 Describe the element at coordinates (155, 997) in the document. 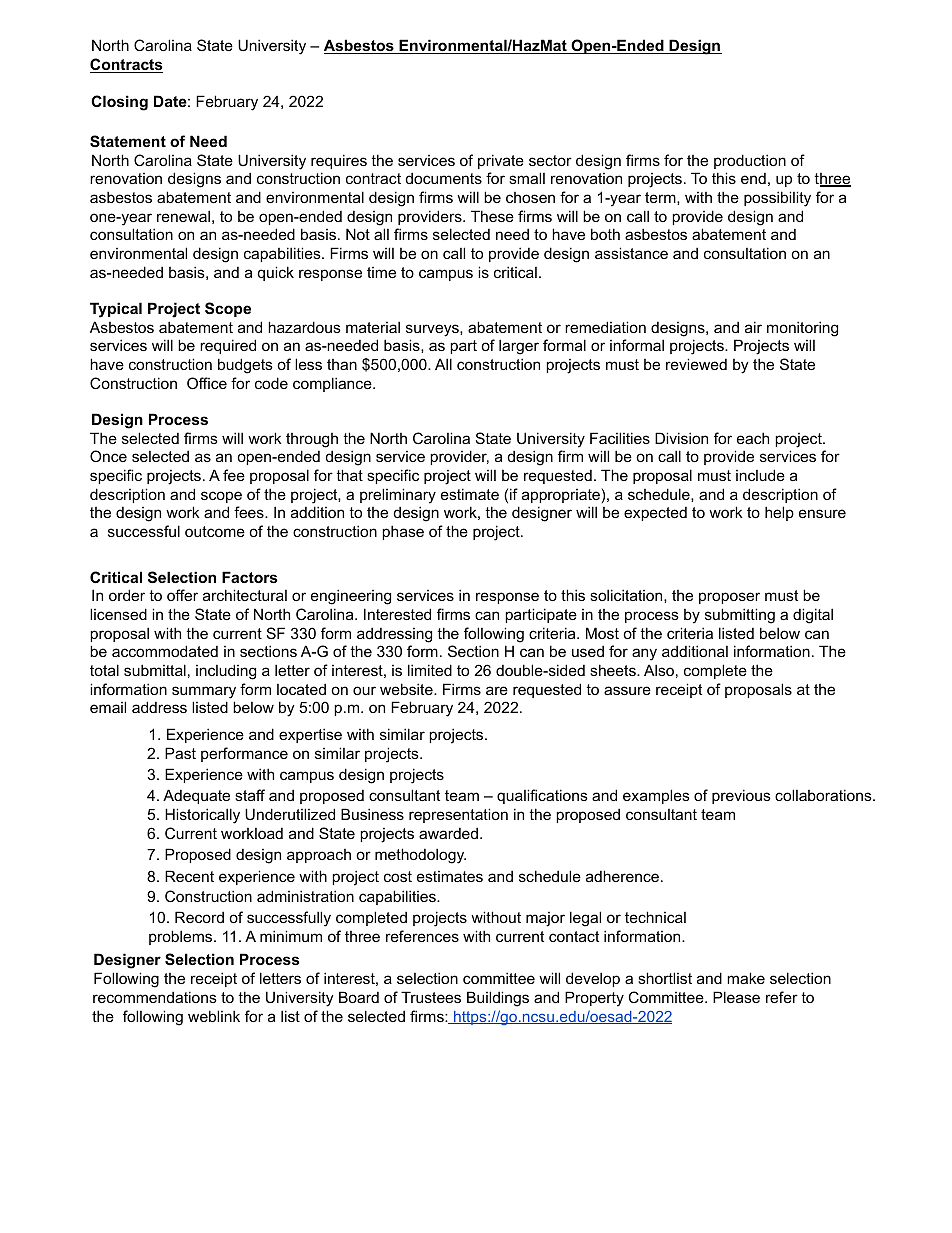

I see `recommendations` at that location.
